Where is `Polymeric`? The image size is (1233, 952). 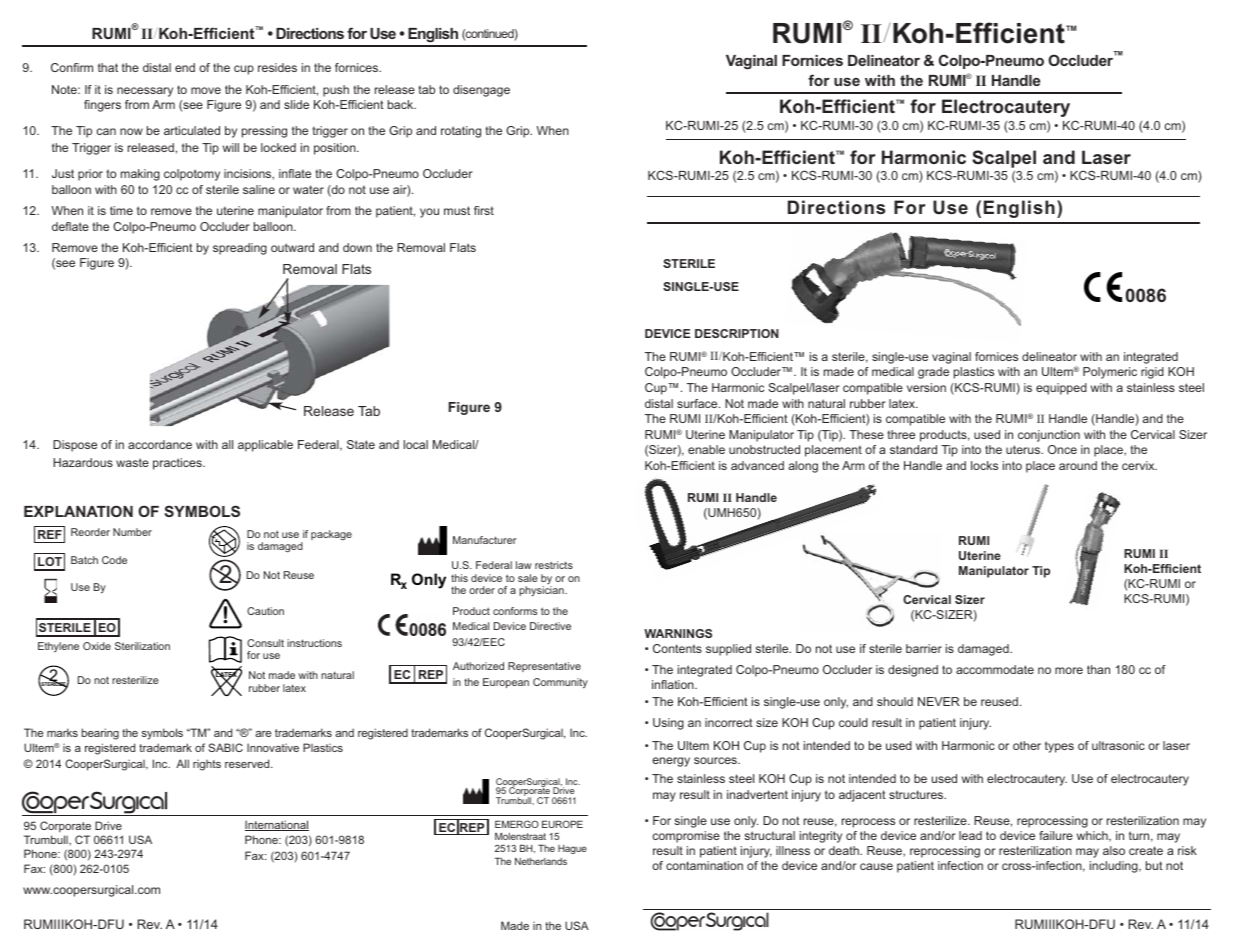 Polymeric is located at coordinates (1110, 373).
